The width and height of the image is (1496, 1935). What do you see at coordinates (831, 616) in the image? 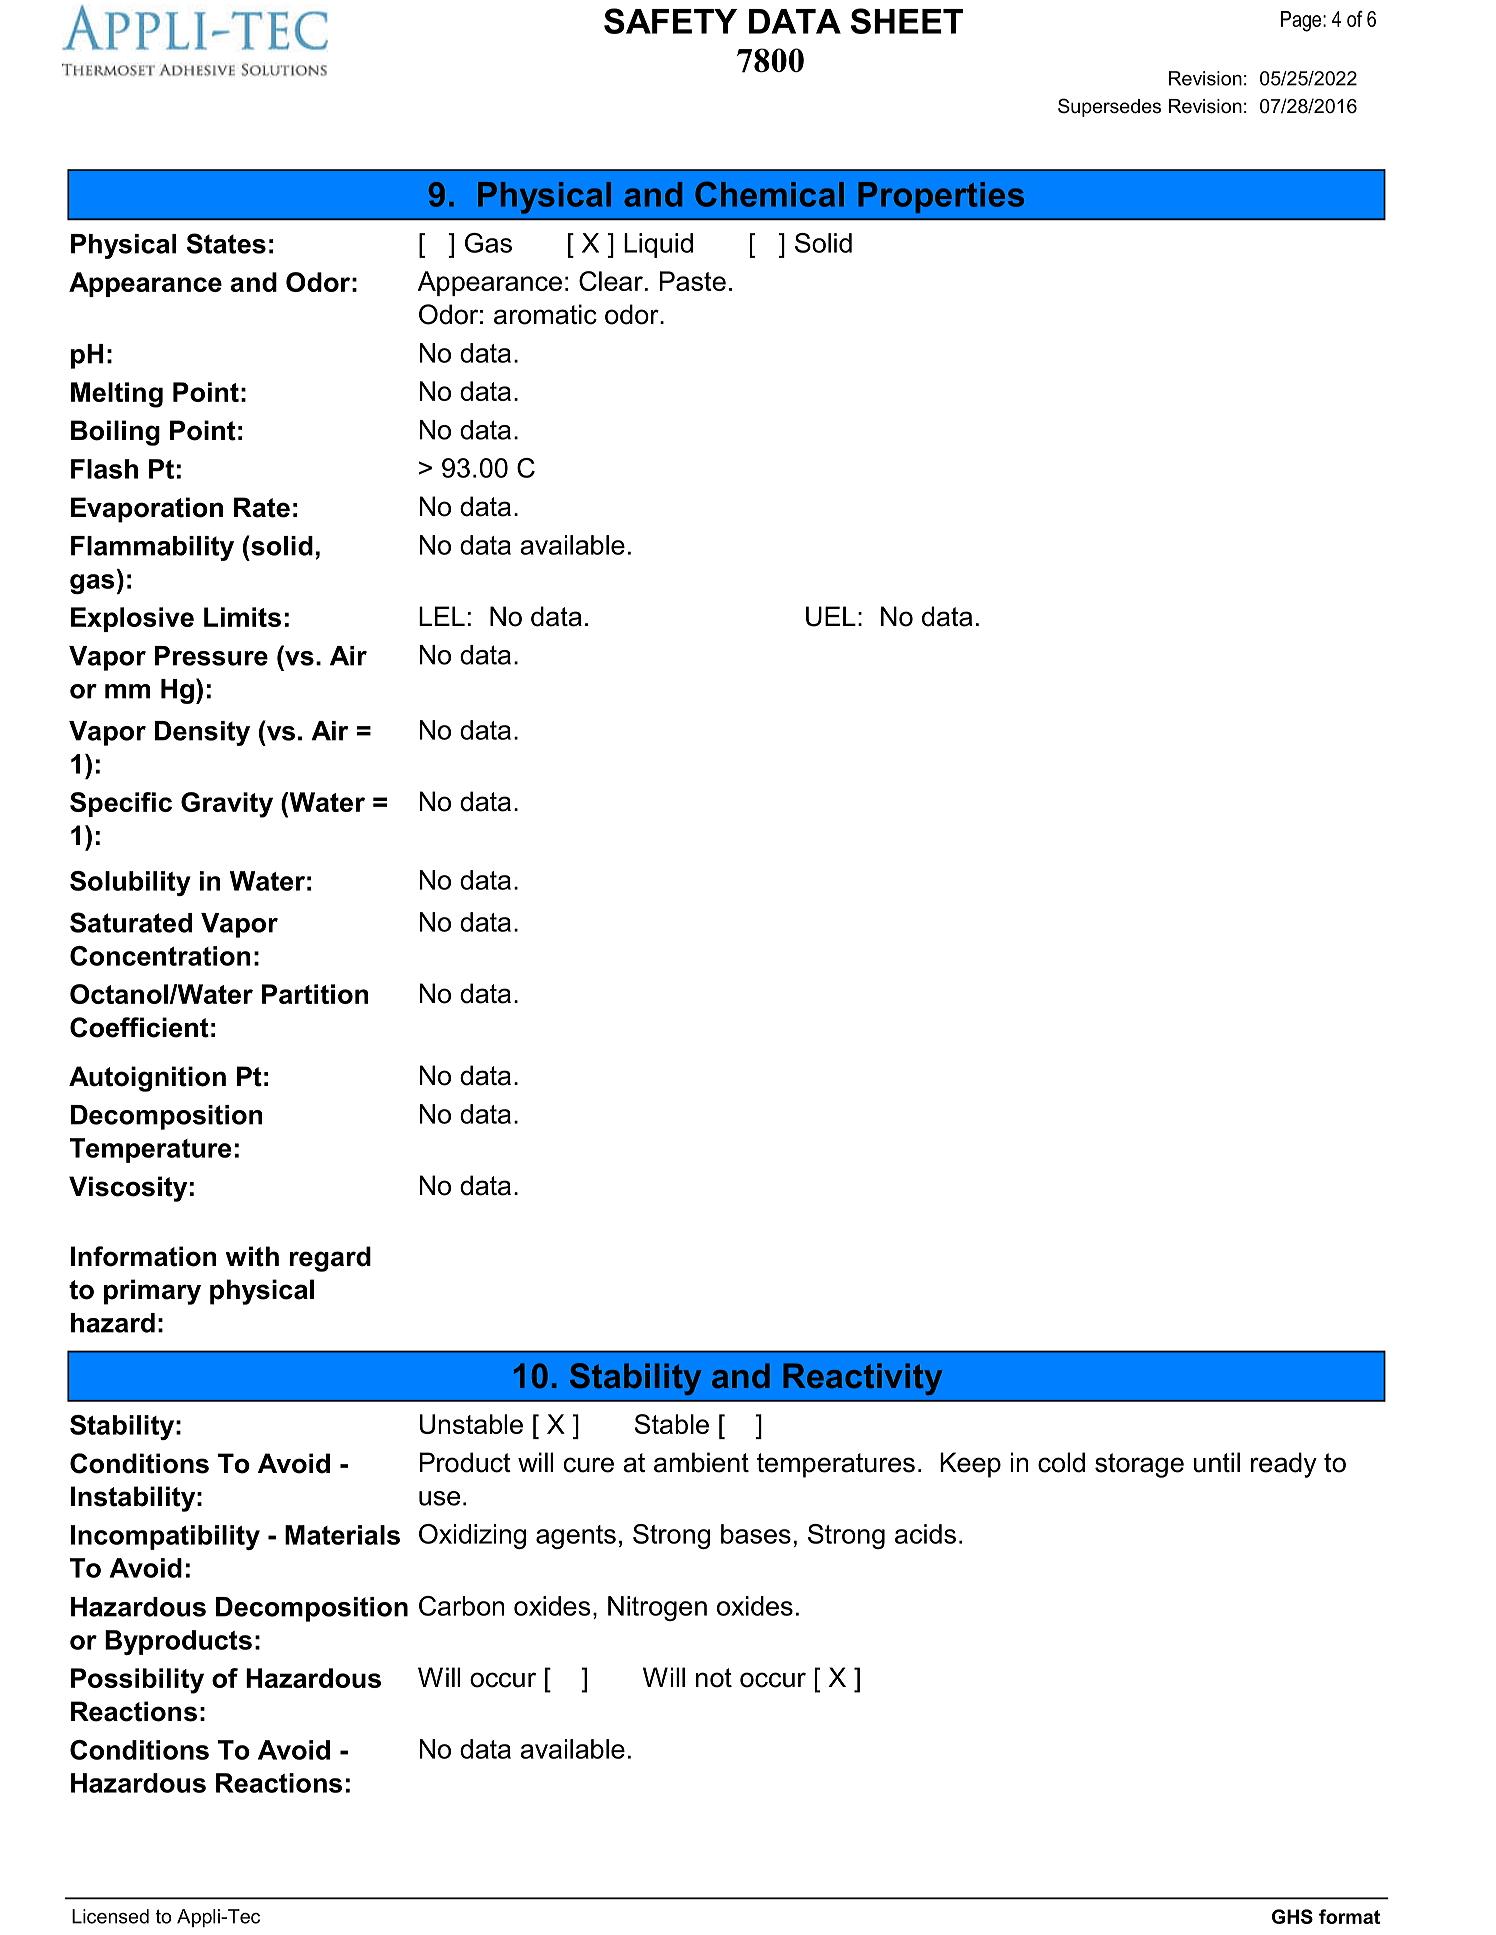
I see `UEL` at bounding box center [831, 616].
